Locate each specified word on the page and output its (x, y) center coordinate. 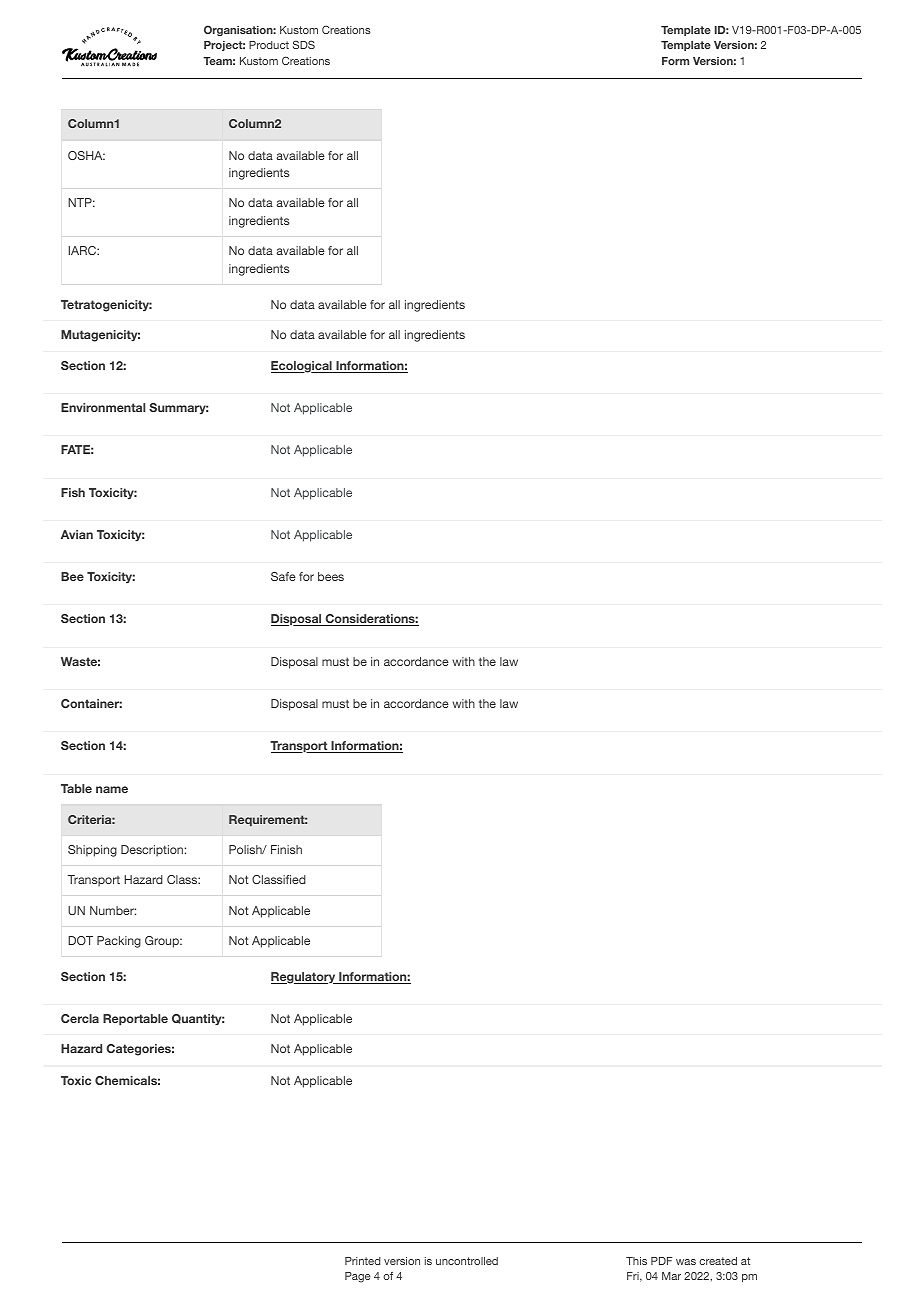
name (112, 789)
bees (331, 576)
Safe (283, 576)
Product (269, 45)
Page (358, 1277)
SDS (304, 44)
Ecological (302, 367)
